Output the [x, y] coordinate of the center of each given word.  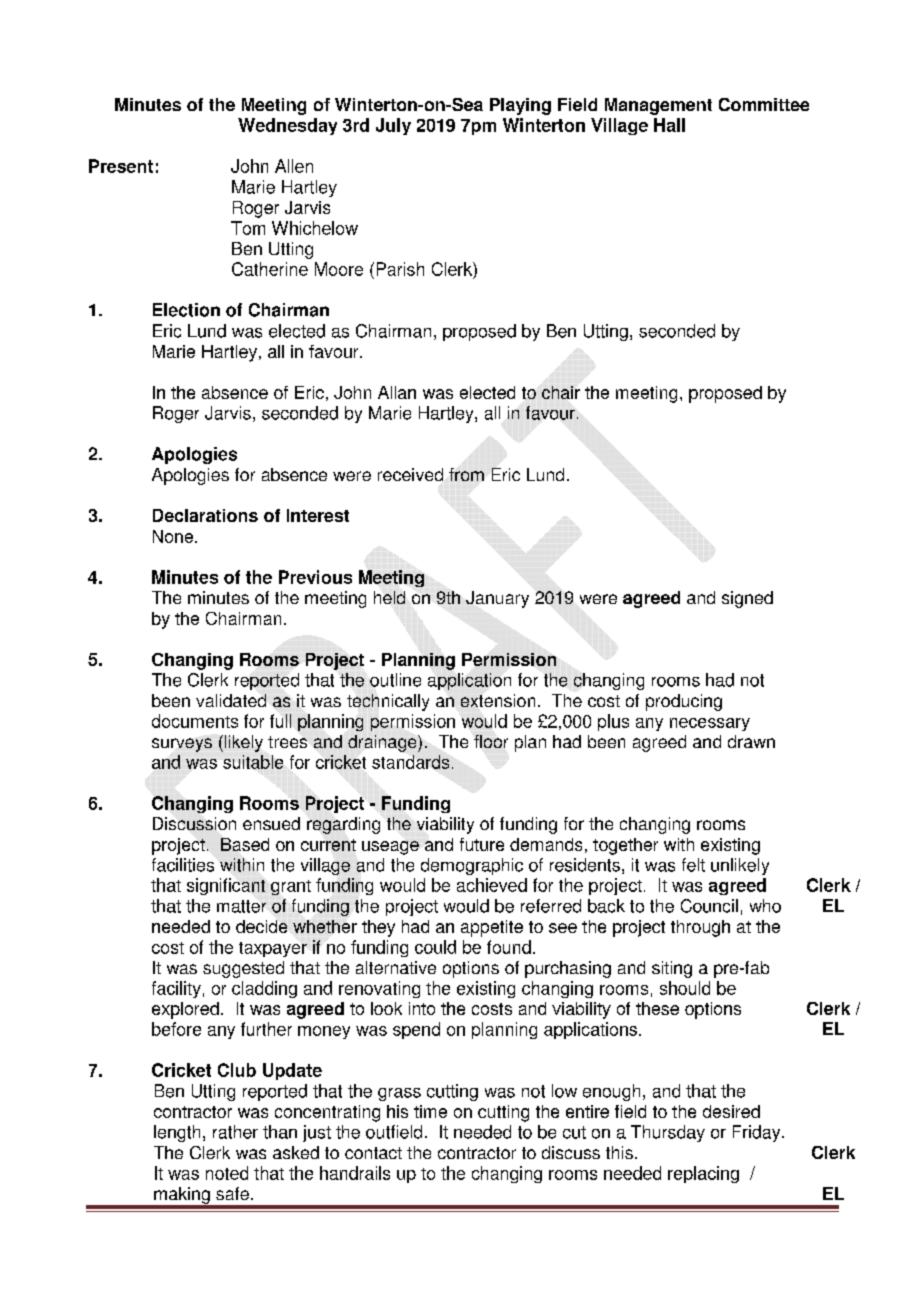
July [393, 126]
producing [684, 702]
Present [121, 166]
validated [231, 700]
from [466, 474]
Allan [397, 392]
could [435, 947]
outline [395, 680]
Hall [669, 125]
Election [186, 310]
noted [227, 1173]
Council [709, 906]
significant [226, 886]
